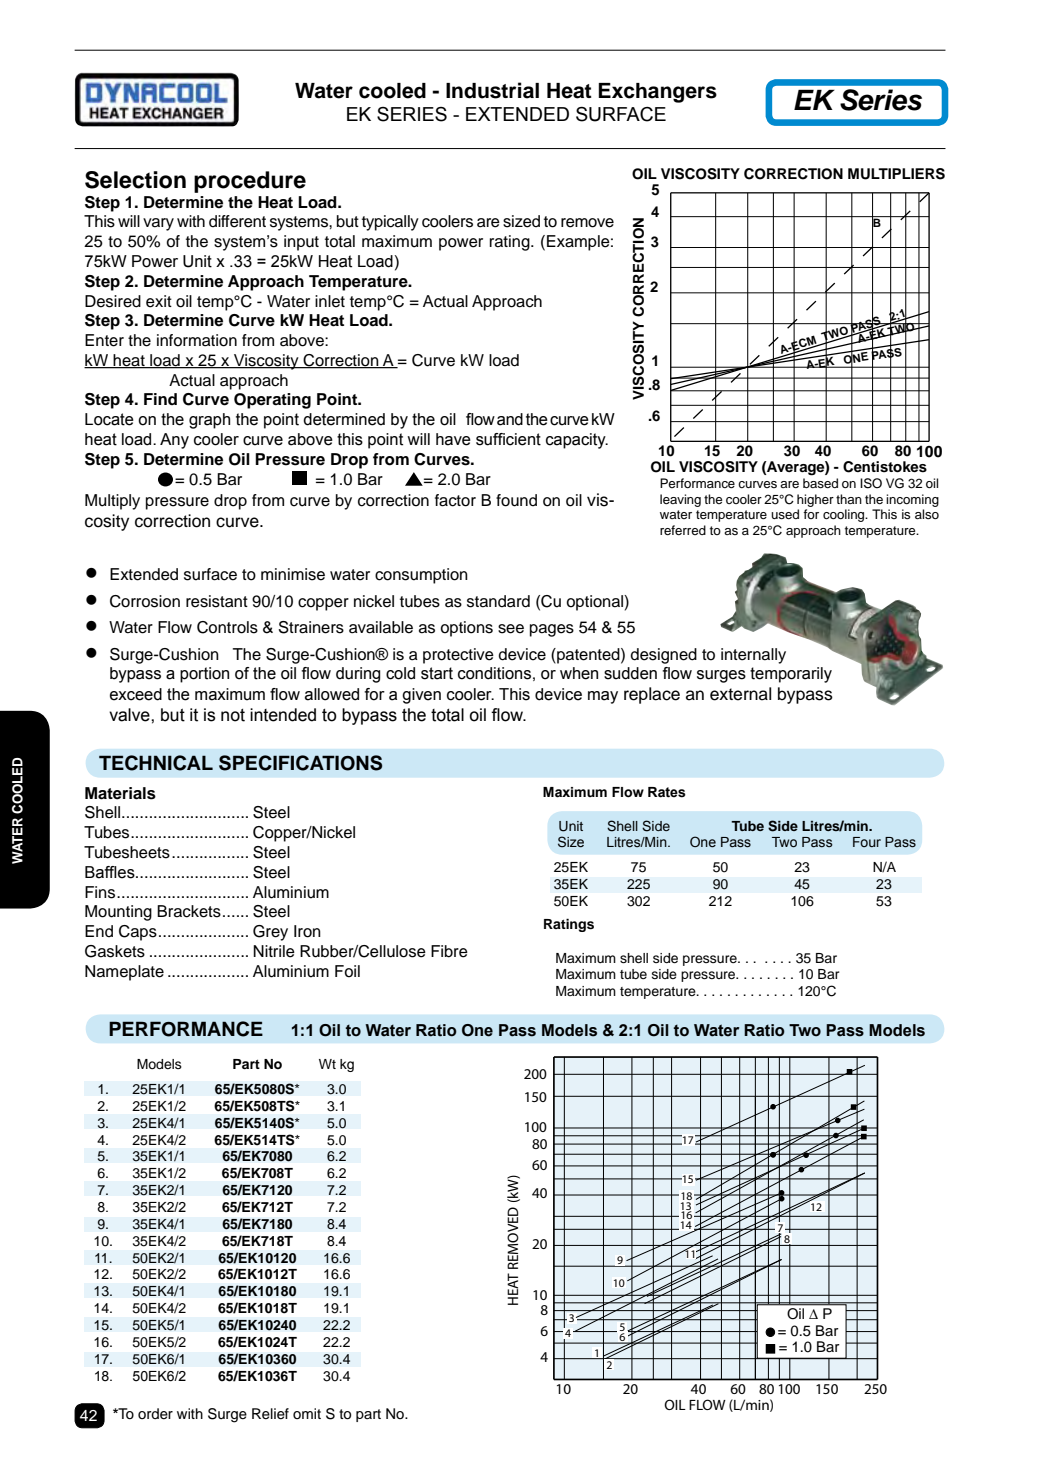  I want to click on resistant, so click(217, 601).
